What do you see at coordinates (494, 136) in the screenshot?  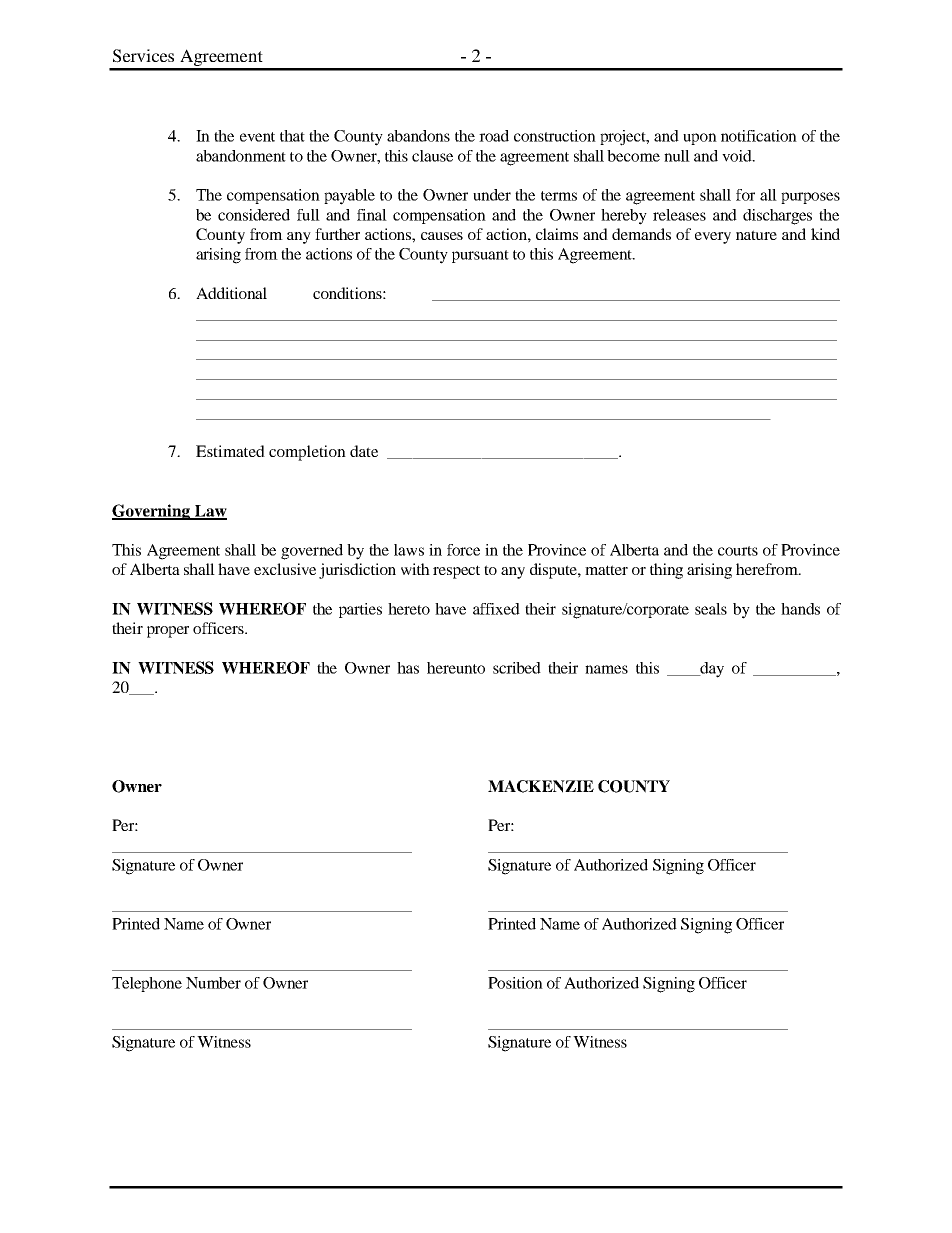 I see `road` at bounding box center [494, 136].
